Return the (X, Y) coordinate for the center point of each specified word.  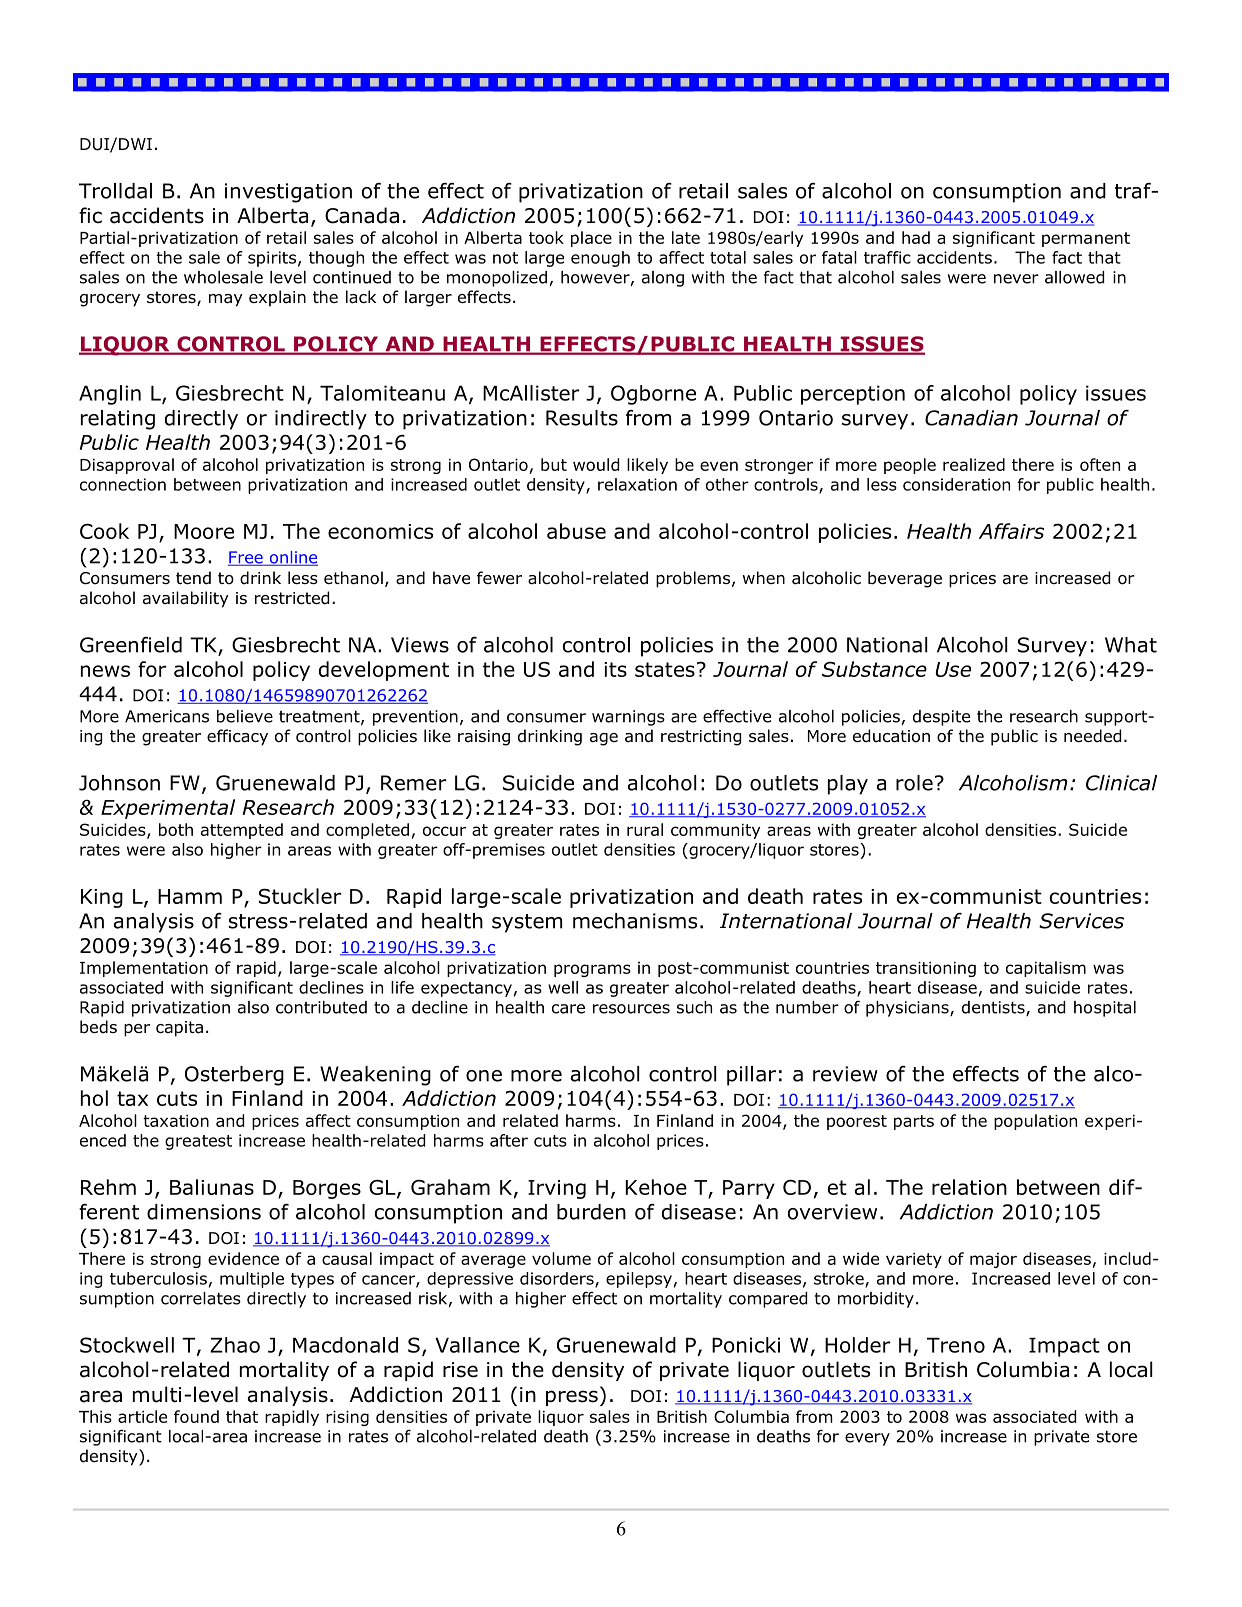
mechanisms (635, 921)
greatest (198, 1142)
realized (974, 464)
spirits (272, 259)
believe (245, 716)
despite (941, 718)
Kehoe (656, 1187)
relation (969, 1187)
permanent (1086, 239)
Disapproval (127, 466)
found (196, 1416)
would (596, 464)
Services (1081, 921)
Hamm (190, 896)
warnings (628, 718)
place (591, 239)
